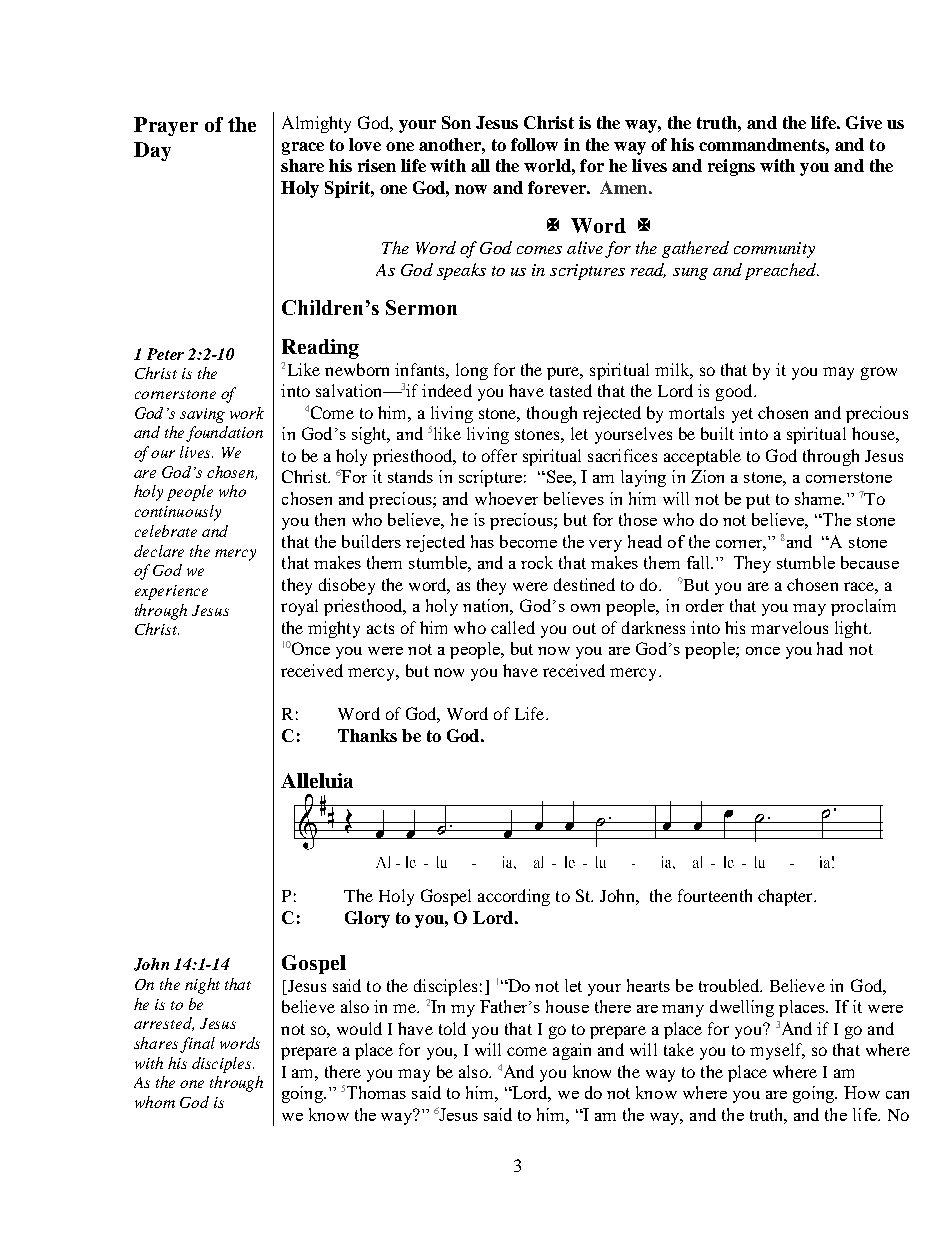 The width and height of the screenshot is (952, 1233). What do you see at coordinates (367, 919) in the screenshot?
I see `Glory` at bounding box center [367, 919].
